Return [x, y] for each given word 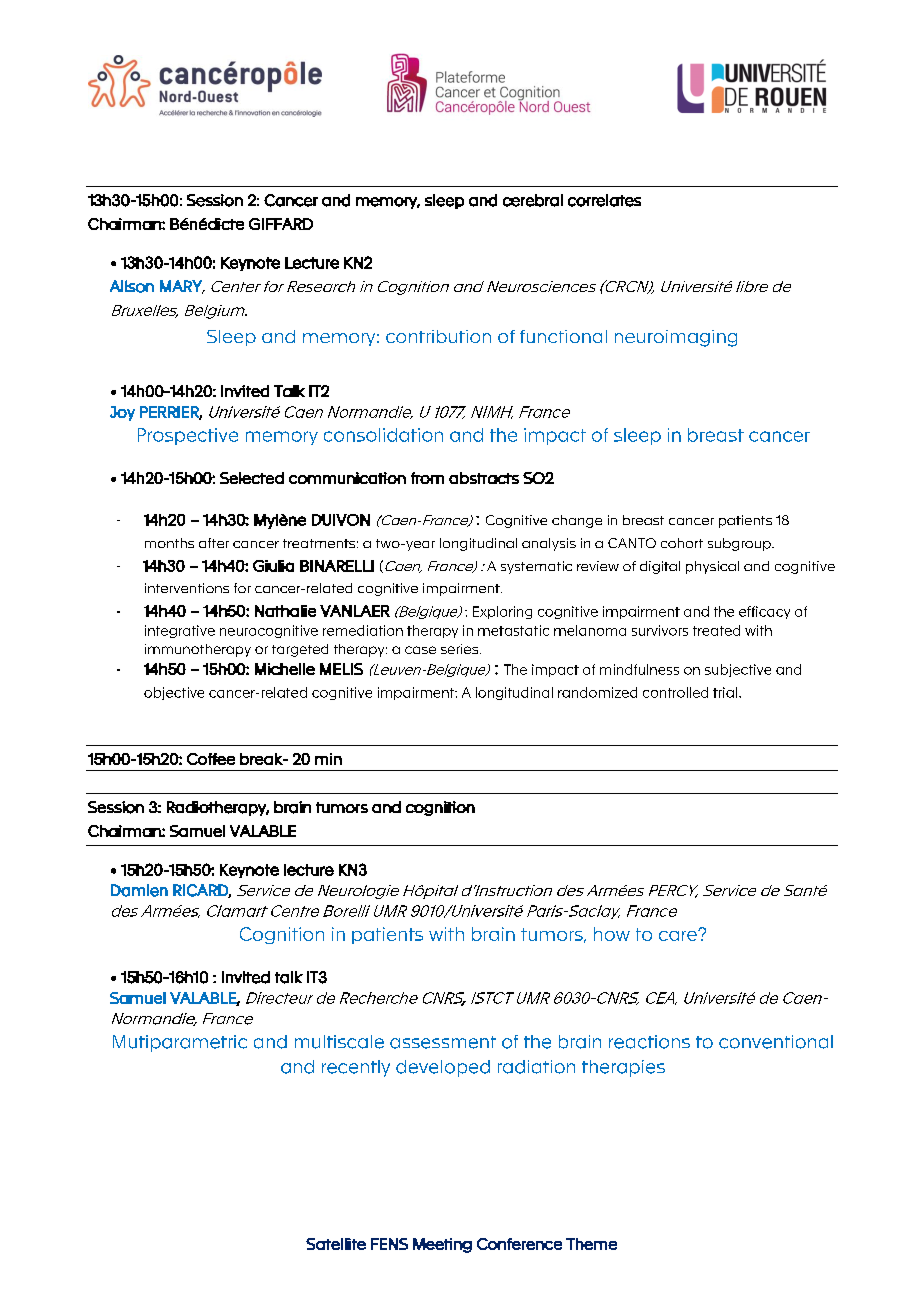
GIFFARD [281, 224]
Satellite [336, 1244]
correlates [604, 200]
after [214, 543]
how [612, 934]
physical [712, 567]
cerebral [533, 200]
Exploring [502, 612]
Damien [139, 890]
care [679, 935]
